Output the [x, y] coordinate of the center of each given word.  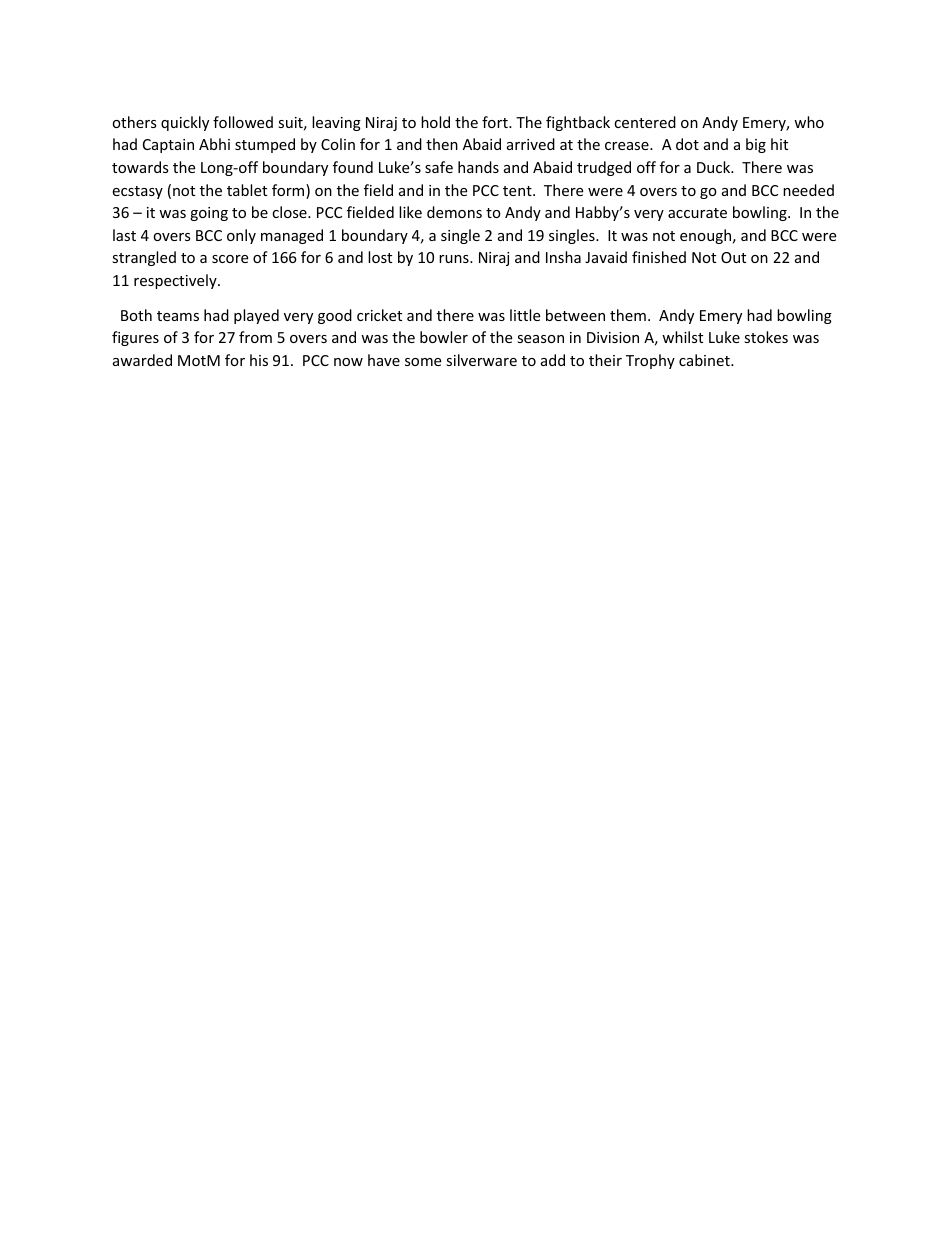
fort [496, 122]
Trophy [650, 361]
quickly [185, 123]
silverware [481, 360]
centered [645, 122]
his [259, 360]
